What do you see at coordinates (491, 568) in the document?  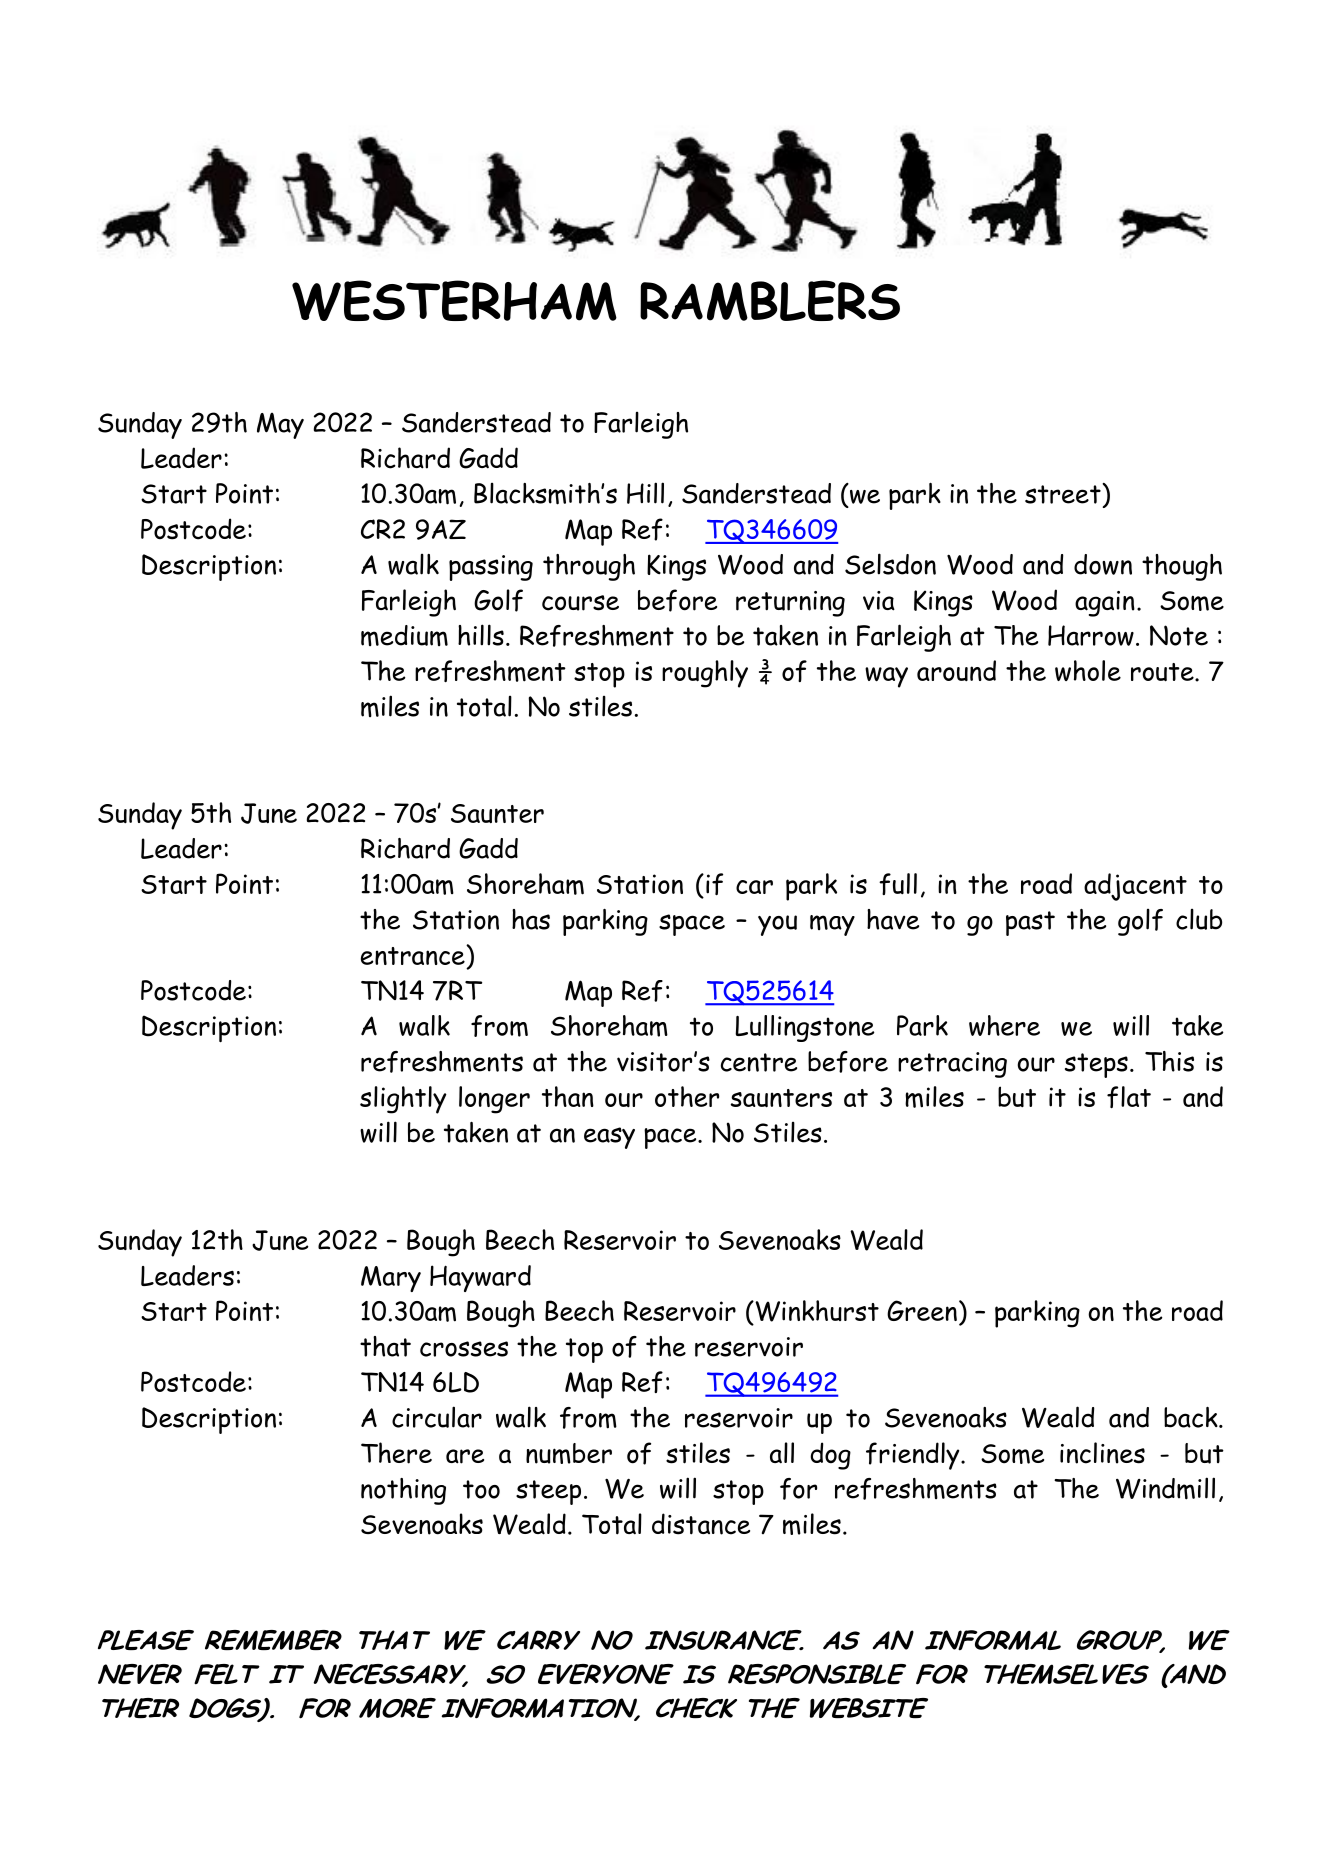 I see `passing` at bounding box center [491, 568].
